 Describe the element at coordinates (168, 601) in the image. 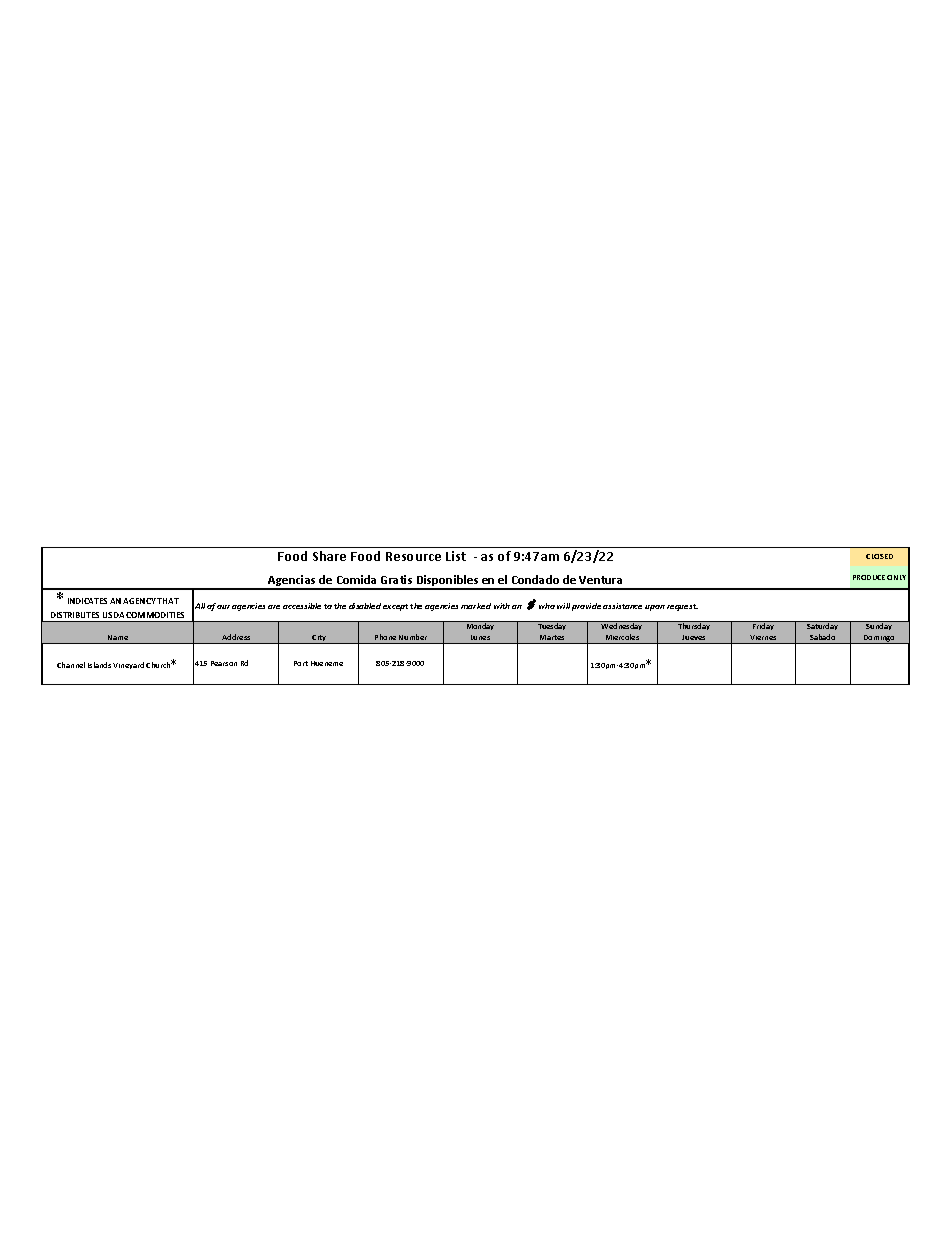

I see `THAT` at that location.
